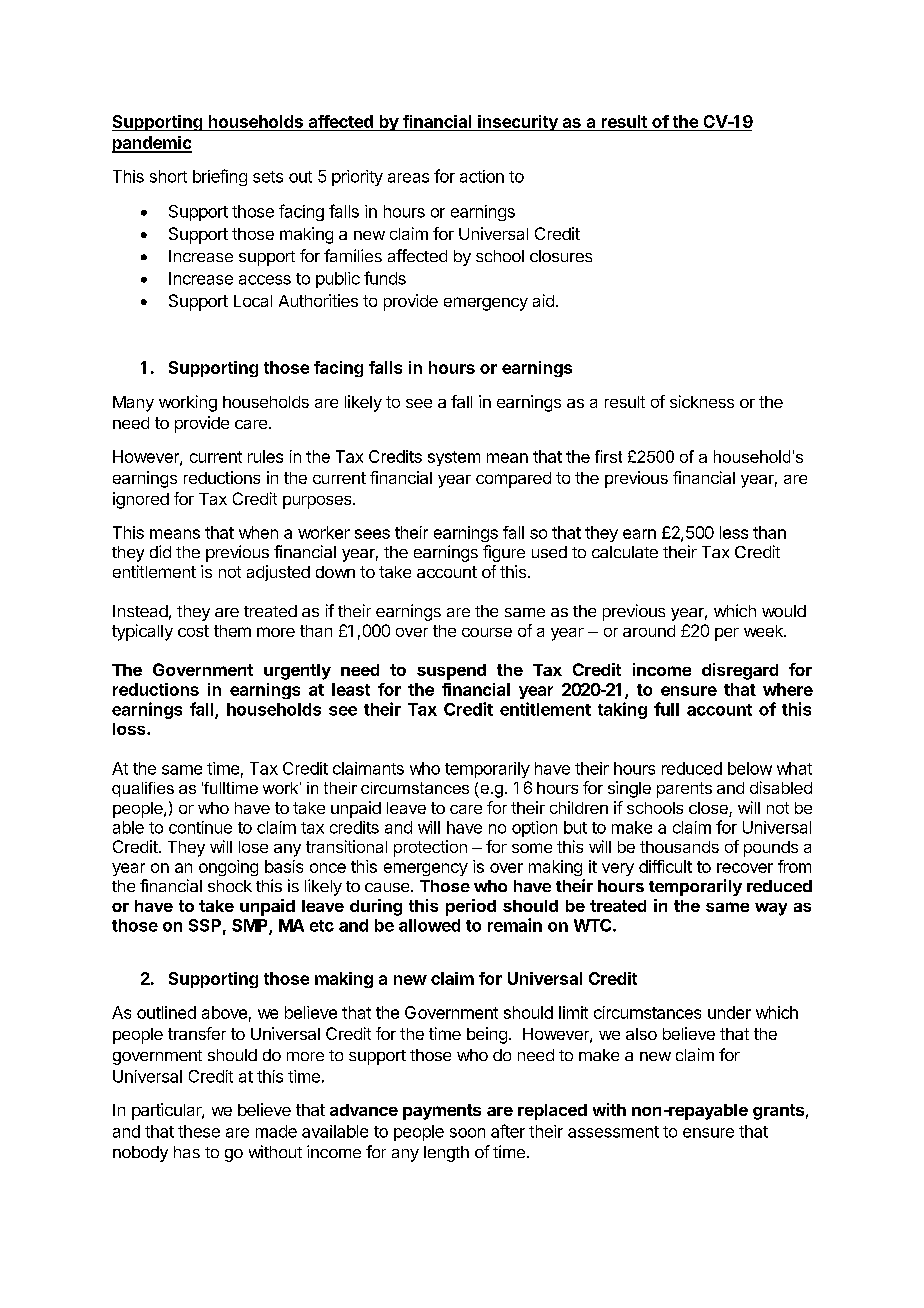 This document has width=924, height=1308. I want to click on action, so click(482, 176).
